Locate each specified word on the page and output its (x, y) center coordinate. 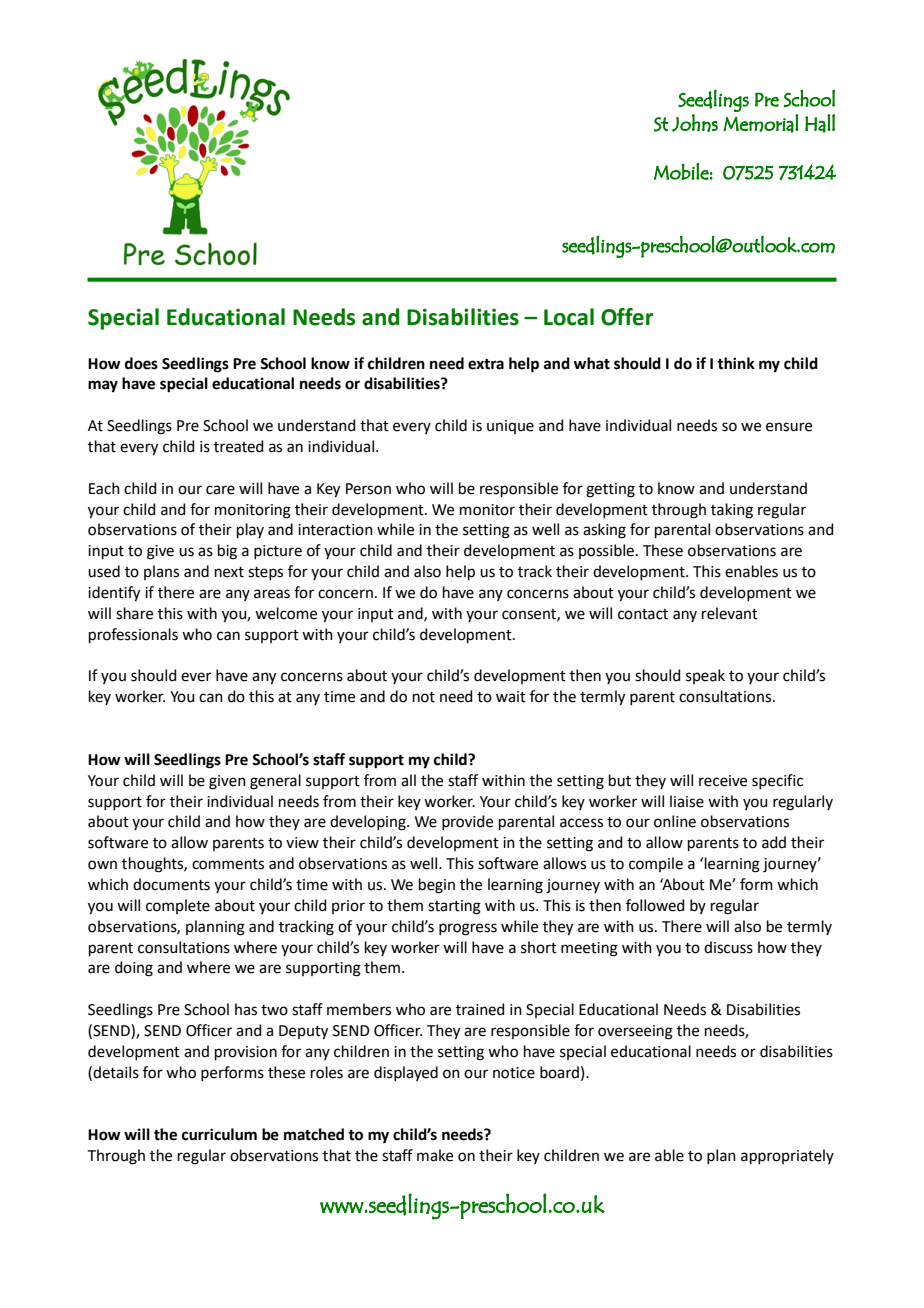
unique (510, 427)
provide (467, 822)
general (275, 782)
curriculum (219, 1134)
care (220, 490)
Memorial (761, 123)
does (141, 363)
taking (732, 511)
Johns (695, 123)
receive (723, 781)
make (435, 1155)
